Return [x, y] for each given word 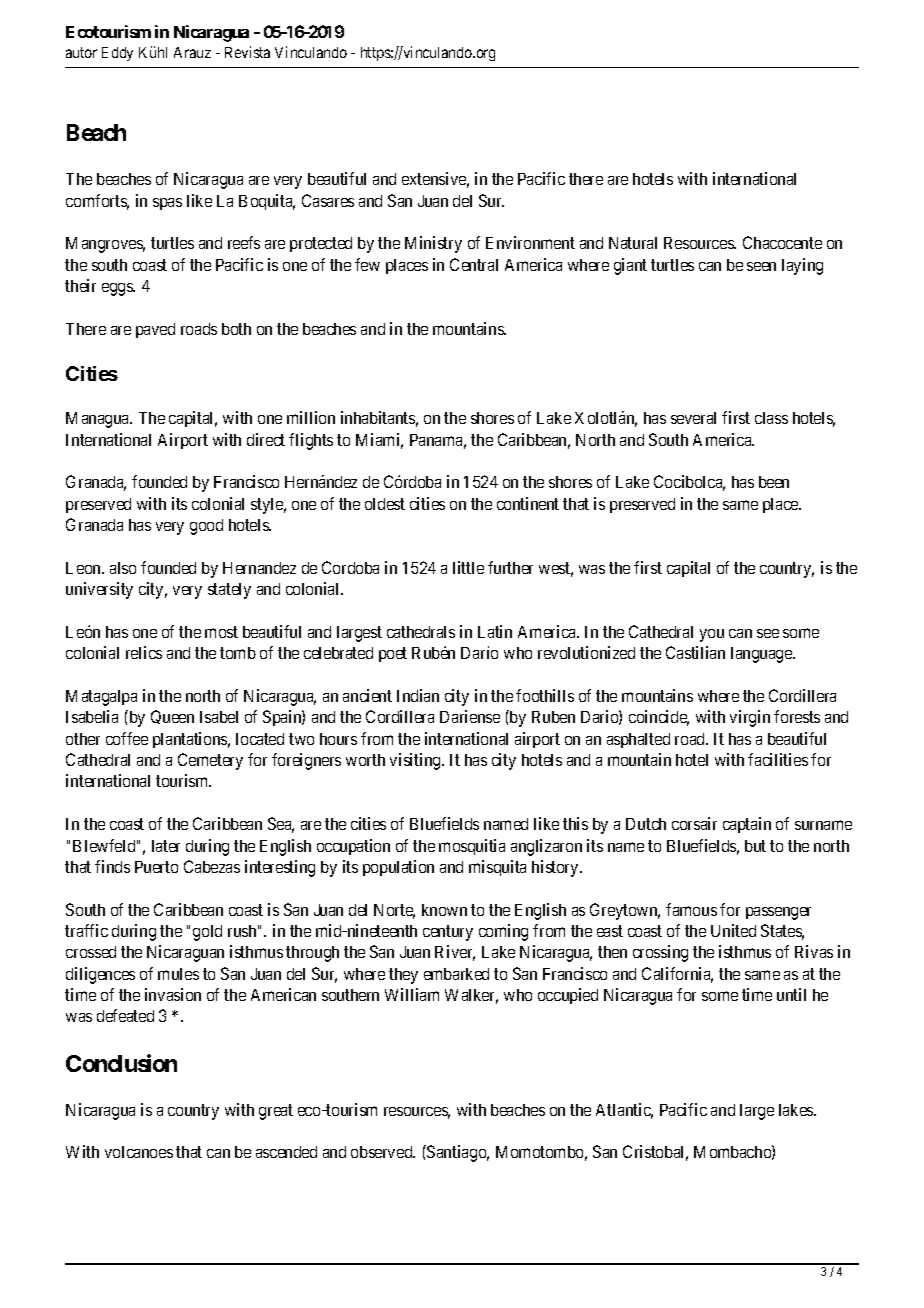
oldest [385, 504]
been [774, 482]
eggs [118, 289]
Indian [418, 695]
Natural [633, 243]
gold [207, 933]
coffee [127, 738]
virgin [750, 718]
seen [761, 266]
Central [474, 264]
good [206, 527]
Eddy [117, 54]
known [444, 910]
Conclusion [121, 1063]
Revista [247, 52]
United [733, 930]
